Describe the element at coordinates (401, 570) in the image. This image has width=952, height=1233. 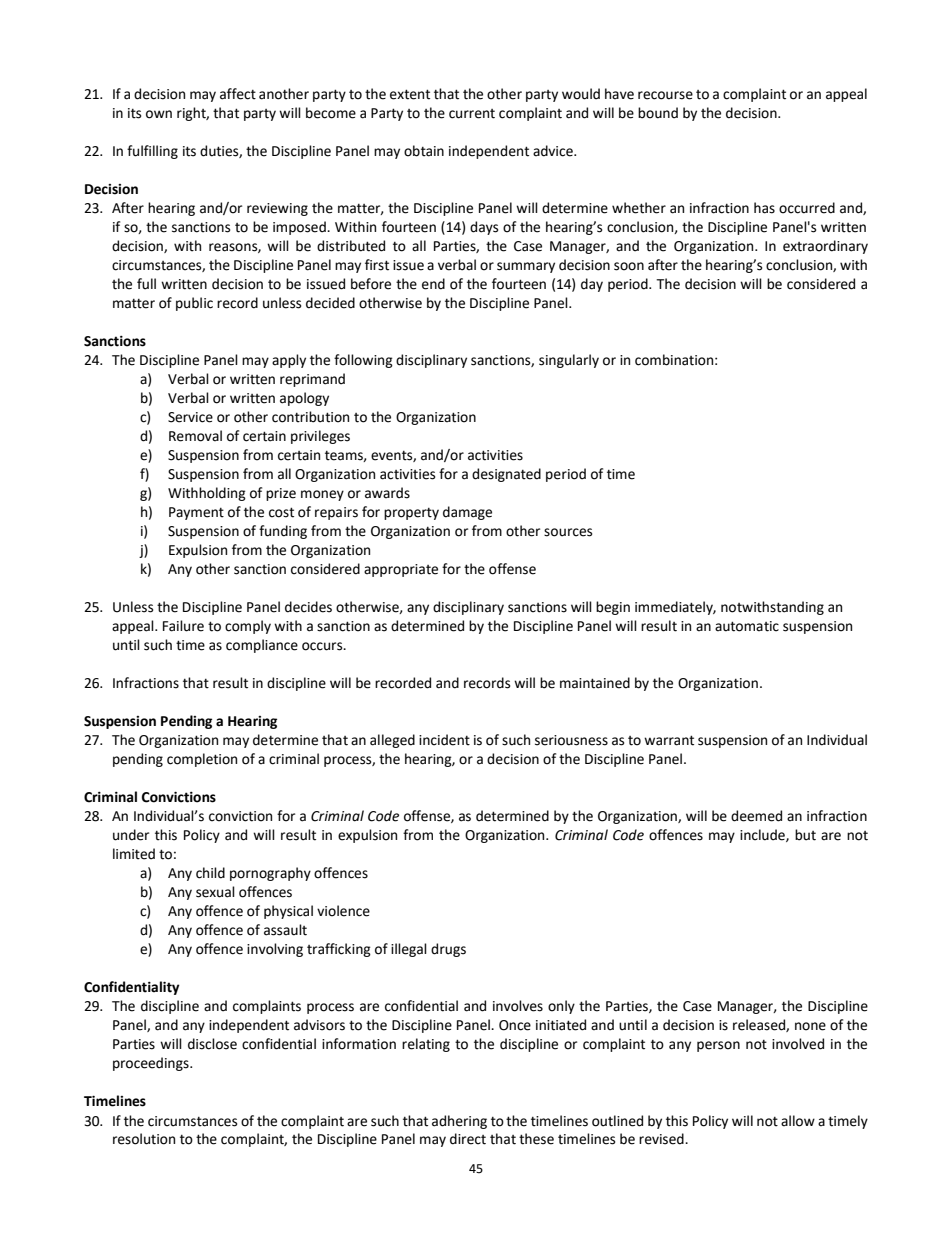
I see `appropriate` at that location.
